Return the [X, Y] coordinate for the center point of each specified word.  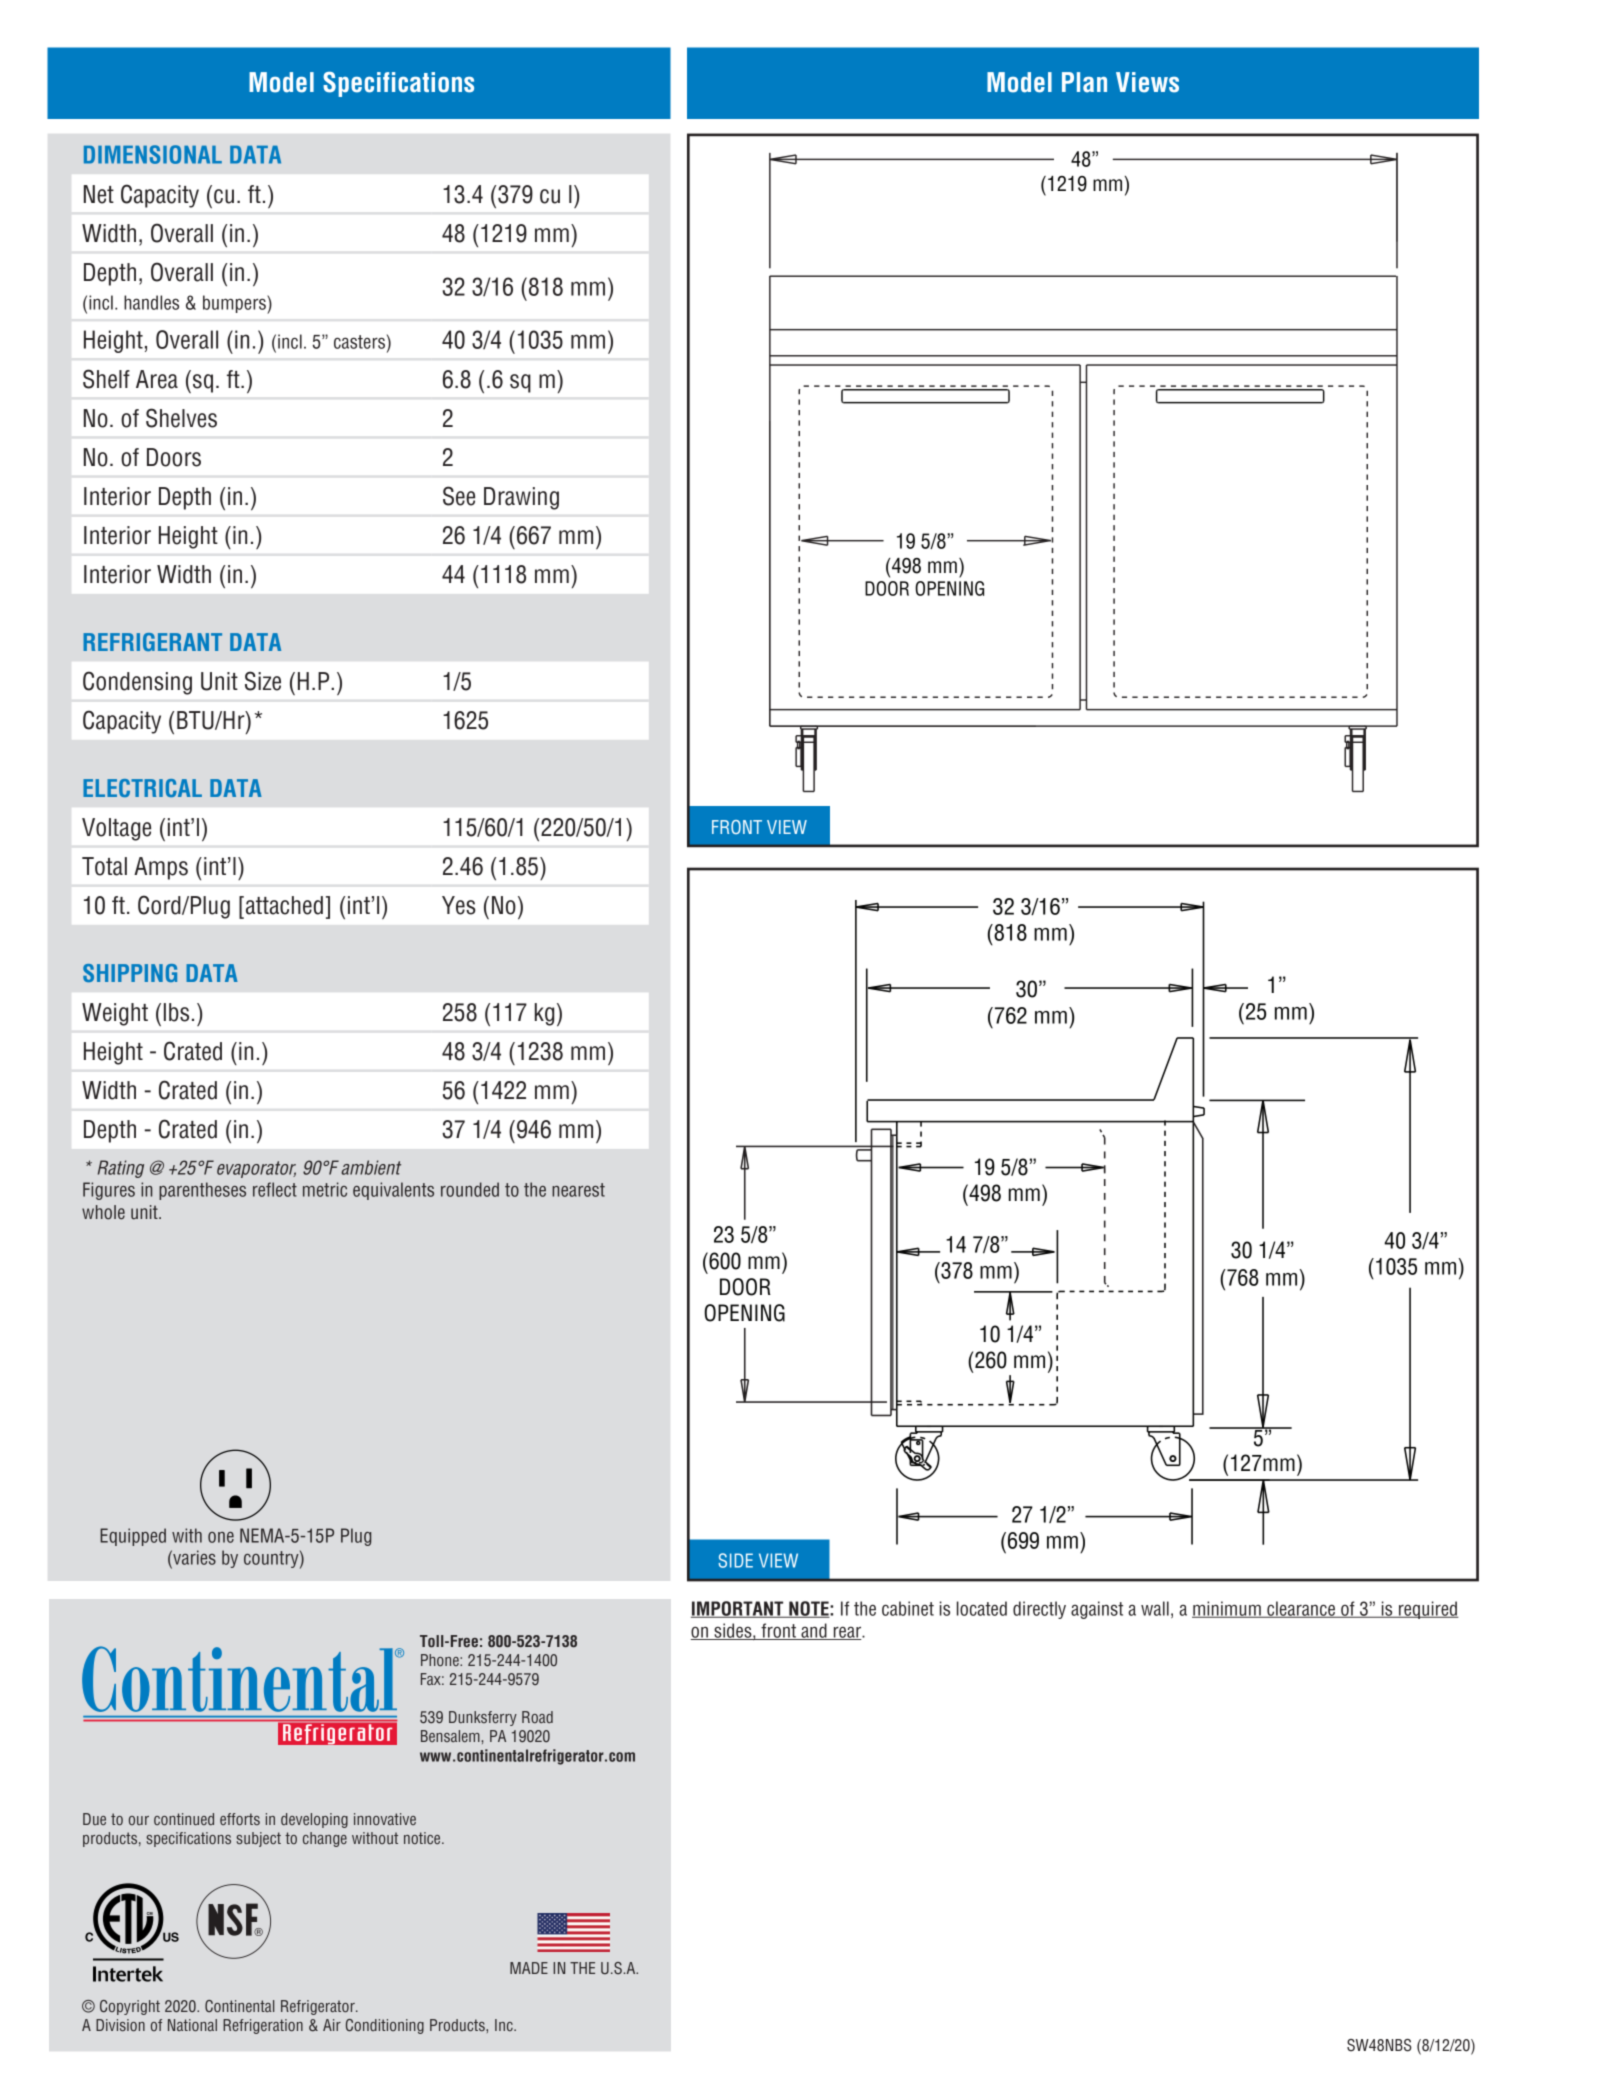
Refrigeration [263, 2026]
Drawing [521, 498]
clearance [1301, 1609]
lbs [176, 1012]
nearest [578, 1190]
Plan [1084, 82]
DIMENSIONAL [153, 154]
